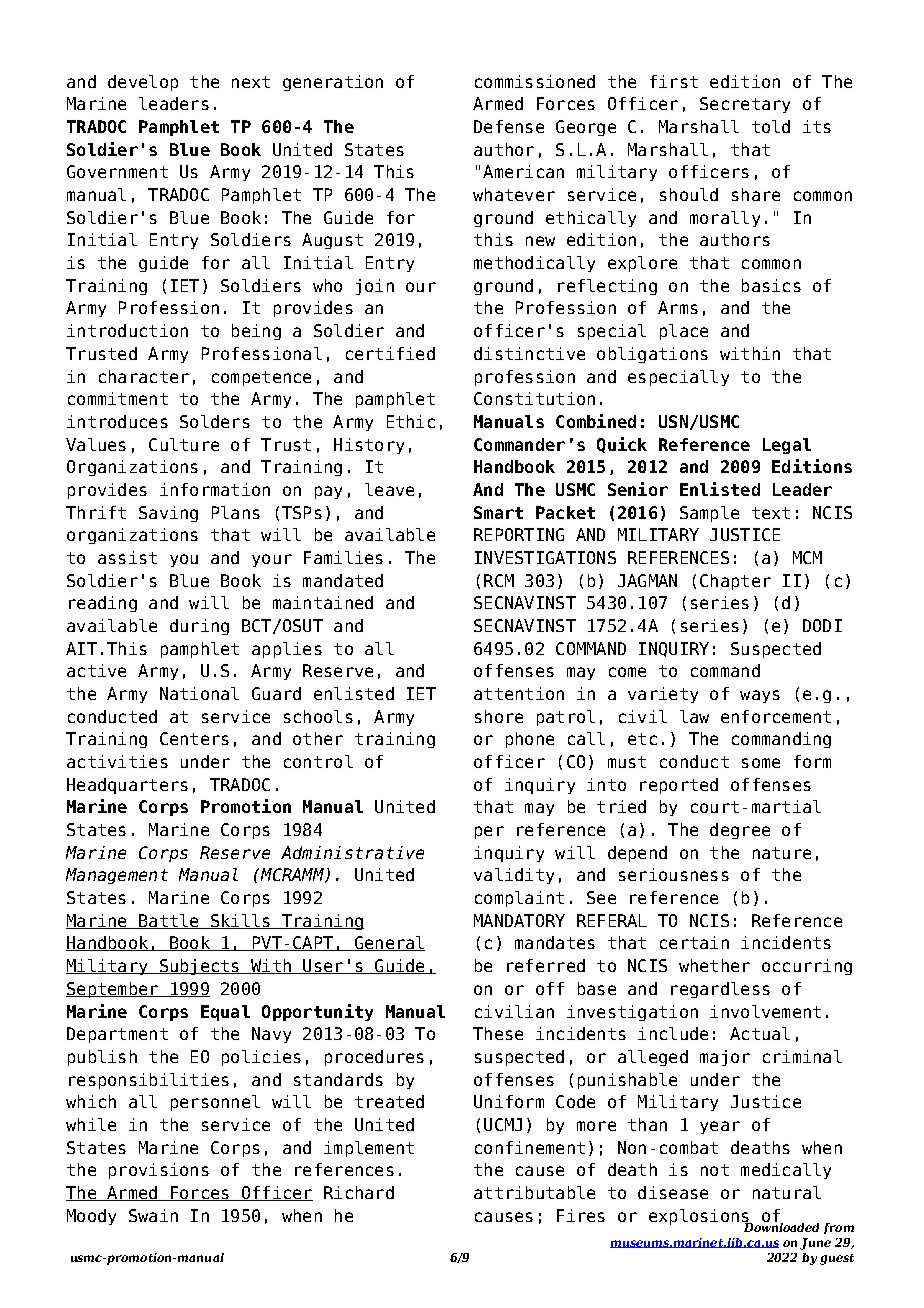  Describe the element at coordinates (509, 126) in the page. I see `Defense` at that location.
